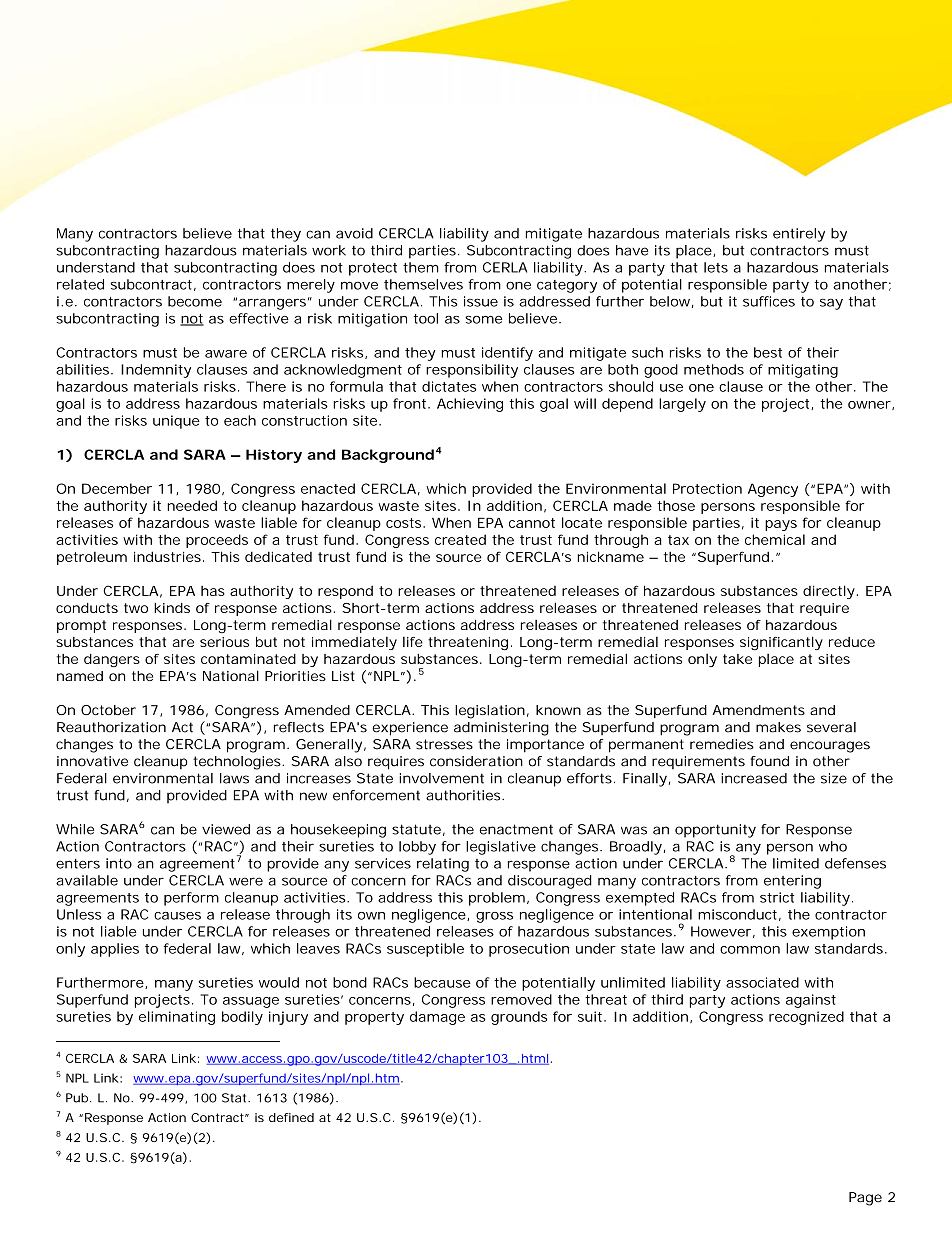 Image resolution: width=952 pixels, height=1233 pixels. Describe the element at coordinates (460, 539) in the image. I see `created` at that location.
